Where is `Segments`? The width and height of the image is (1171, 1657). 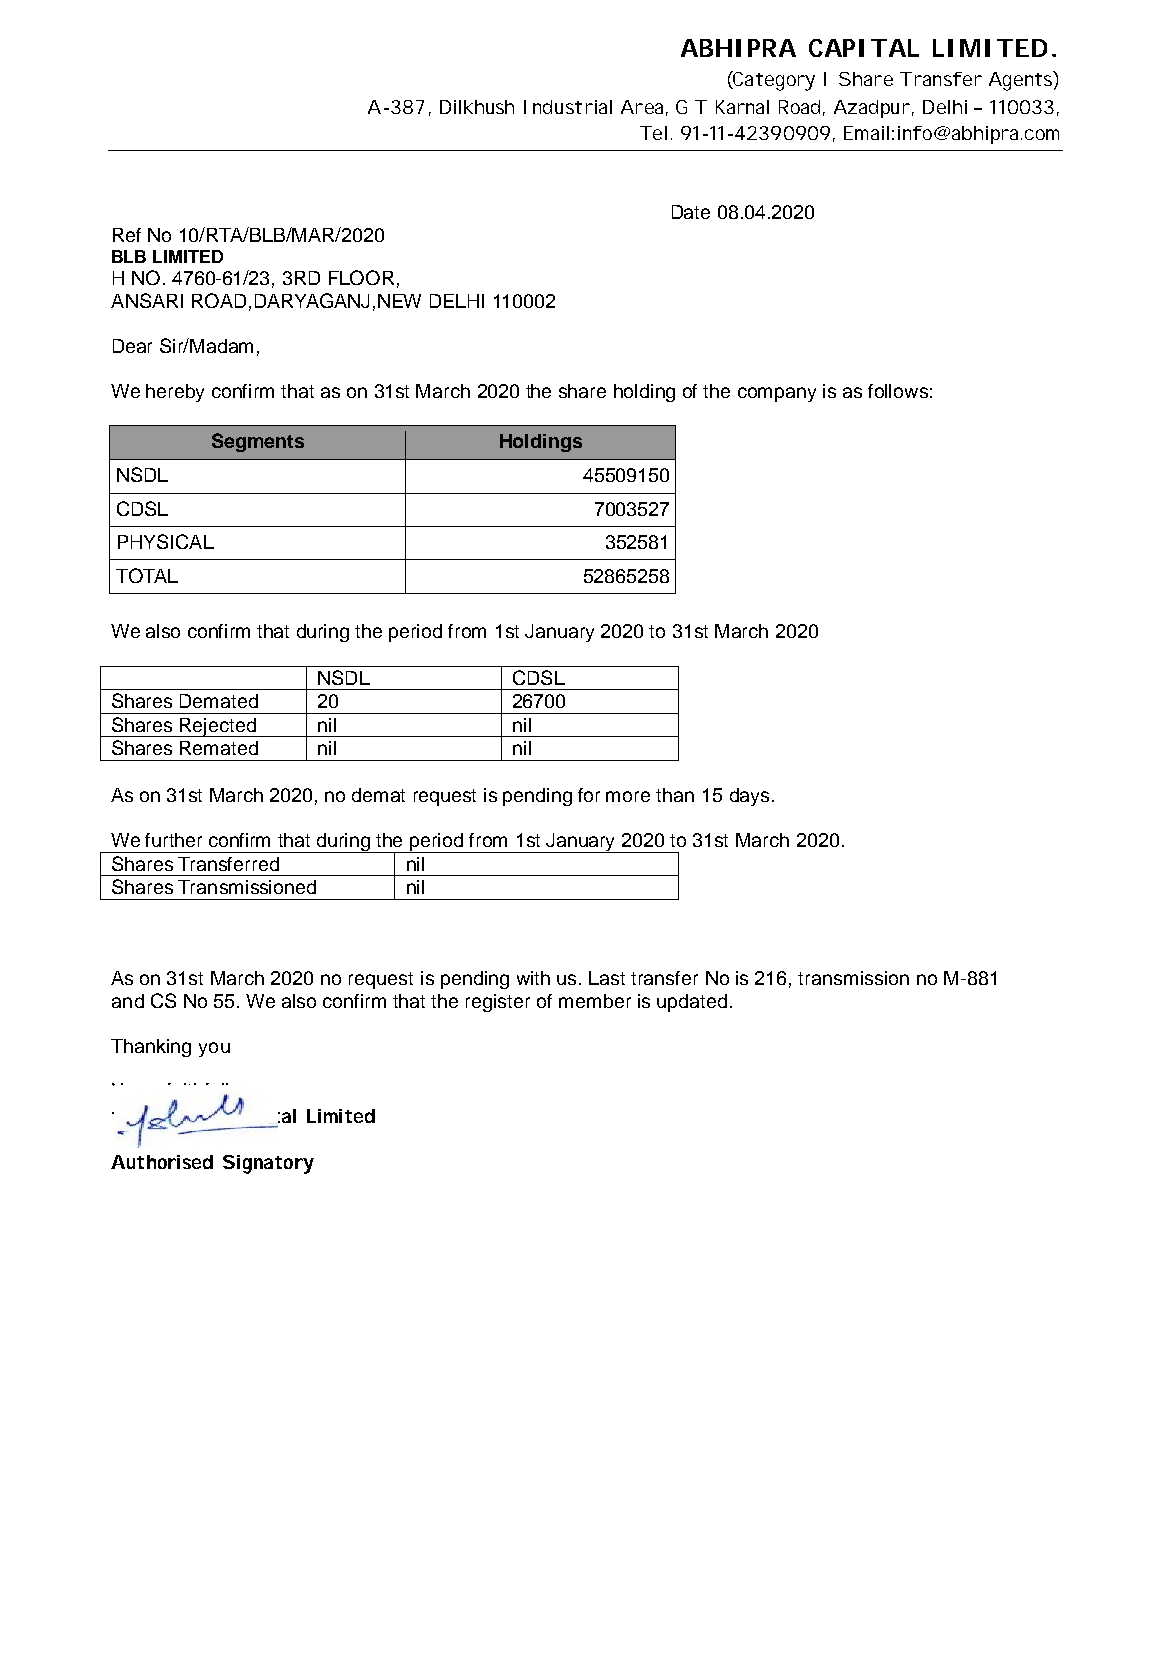 Segments is located at coordinates (258, 442).
